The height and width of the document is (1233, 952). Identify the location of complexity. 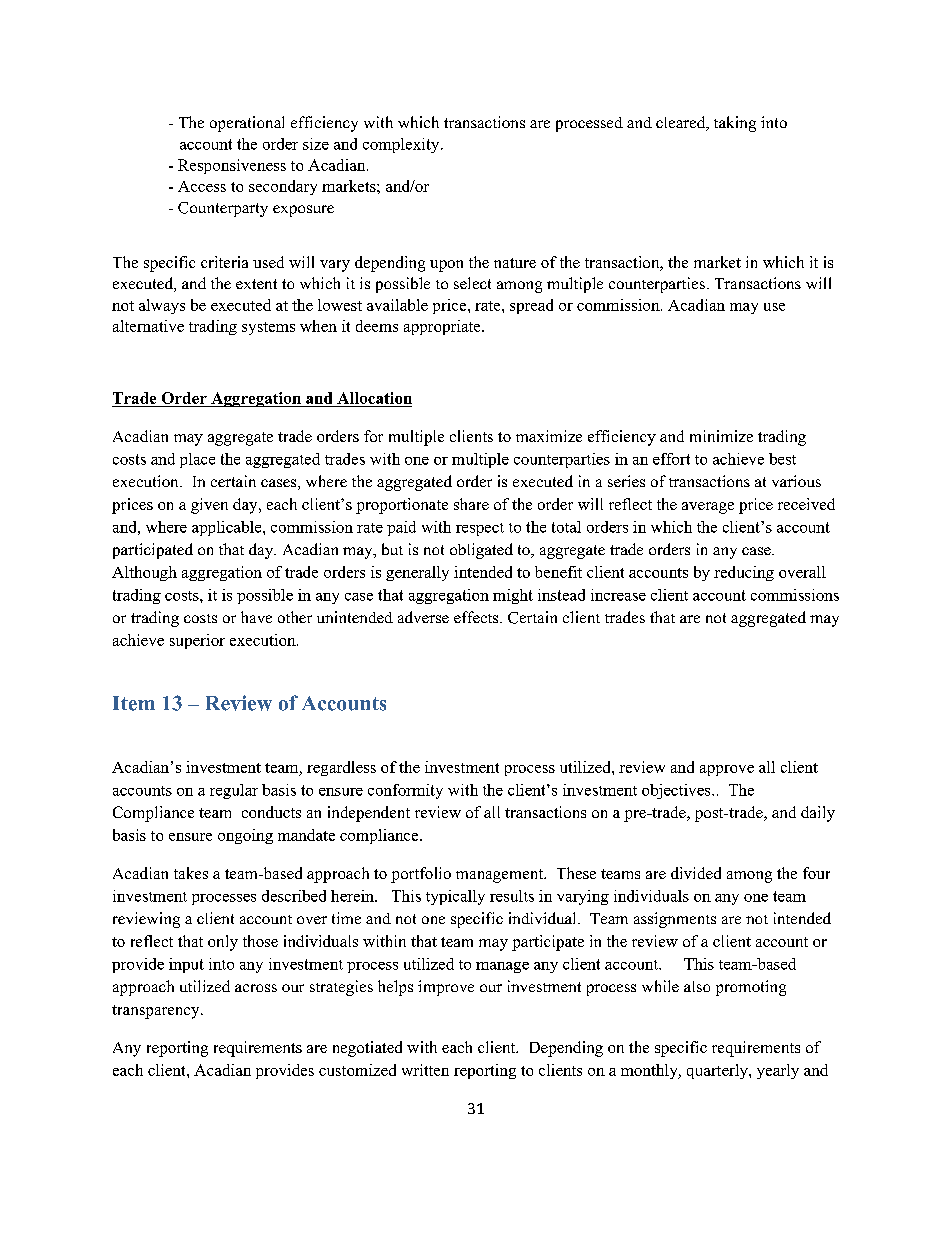
(402, 145).
